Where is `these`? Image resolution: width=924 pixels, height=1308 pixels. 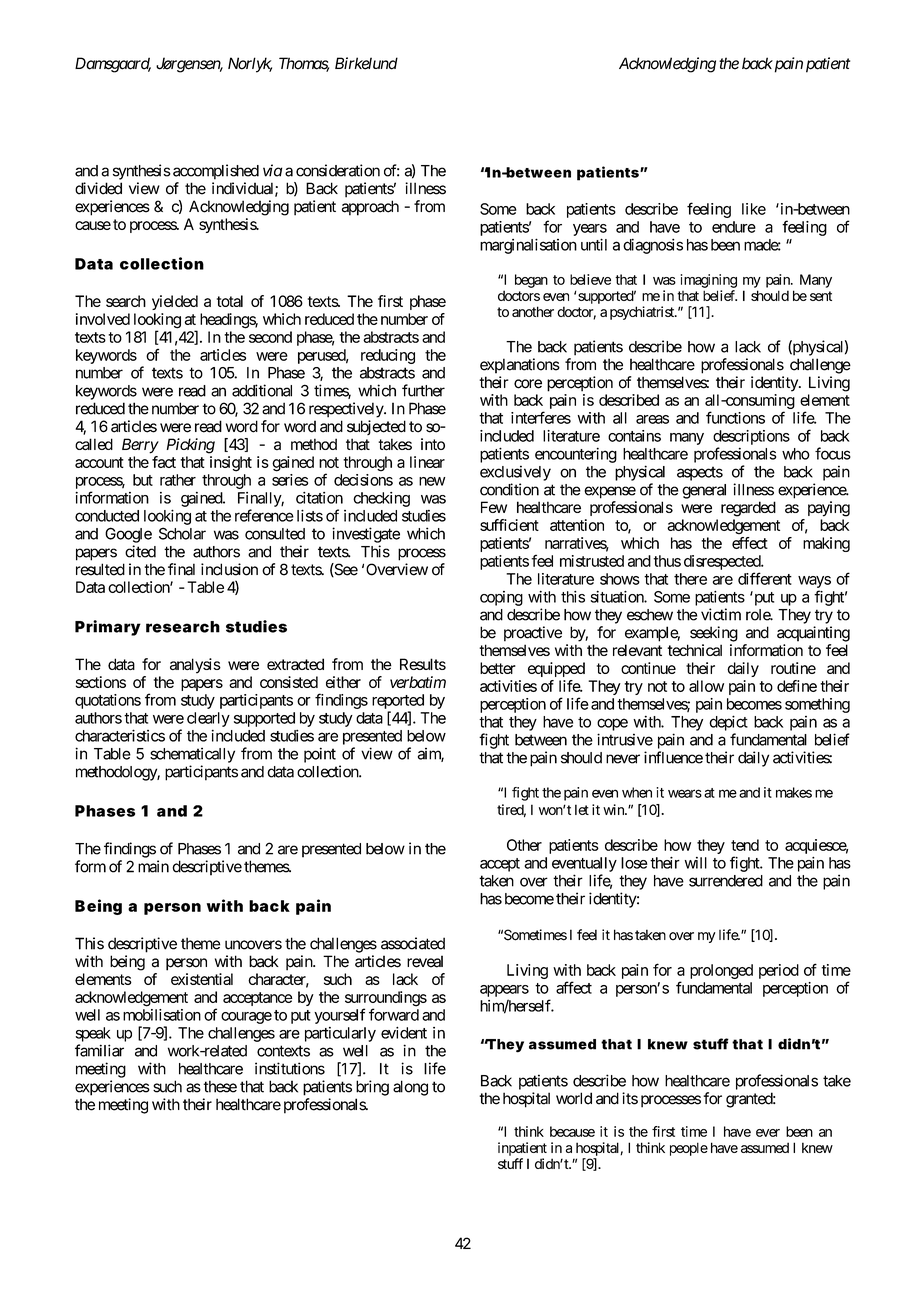
these is located at coordinates (220, 1086).
